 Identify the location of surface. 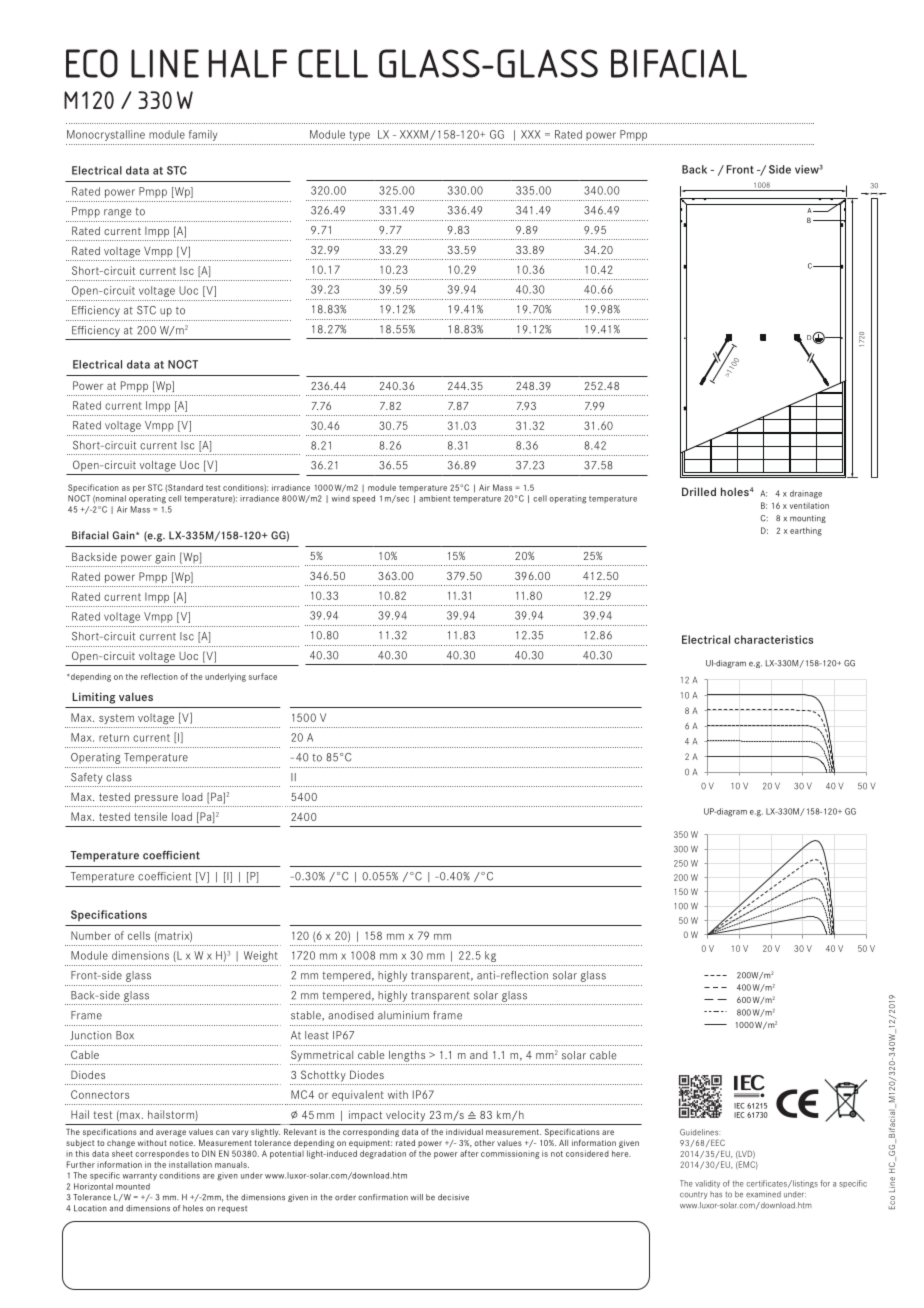
(263, 676).
